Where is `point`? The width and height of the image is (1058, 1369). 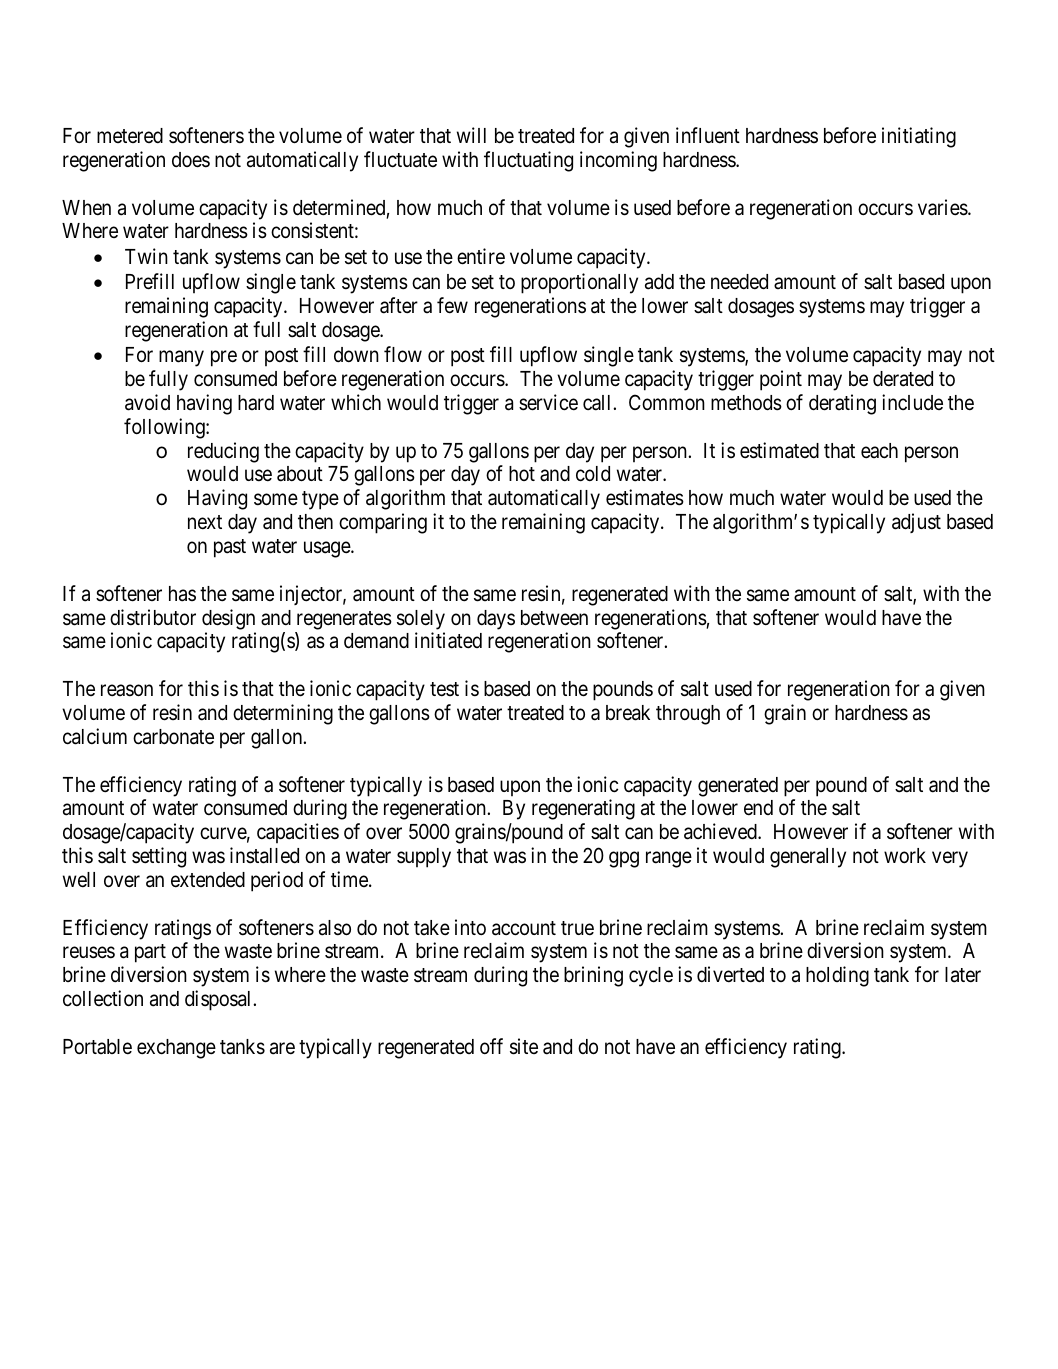 point is located at coordinates (781, 380).
